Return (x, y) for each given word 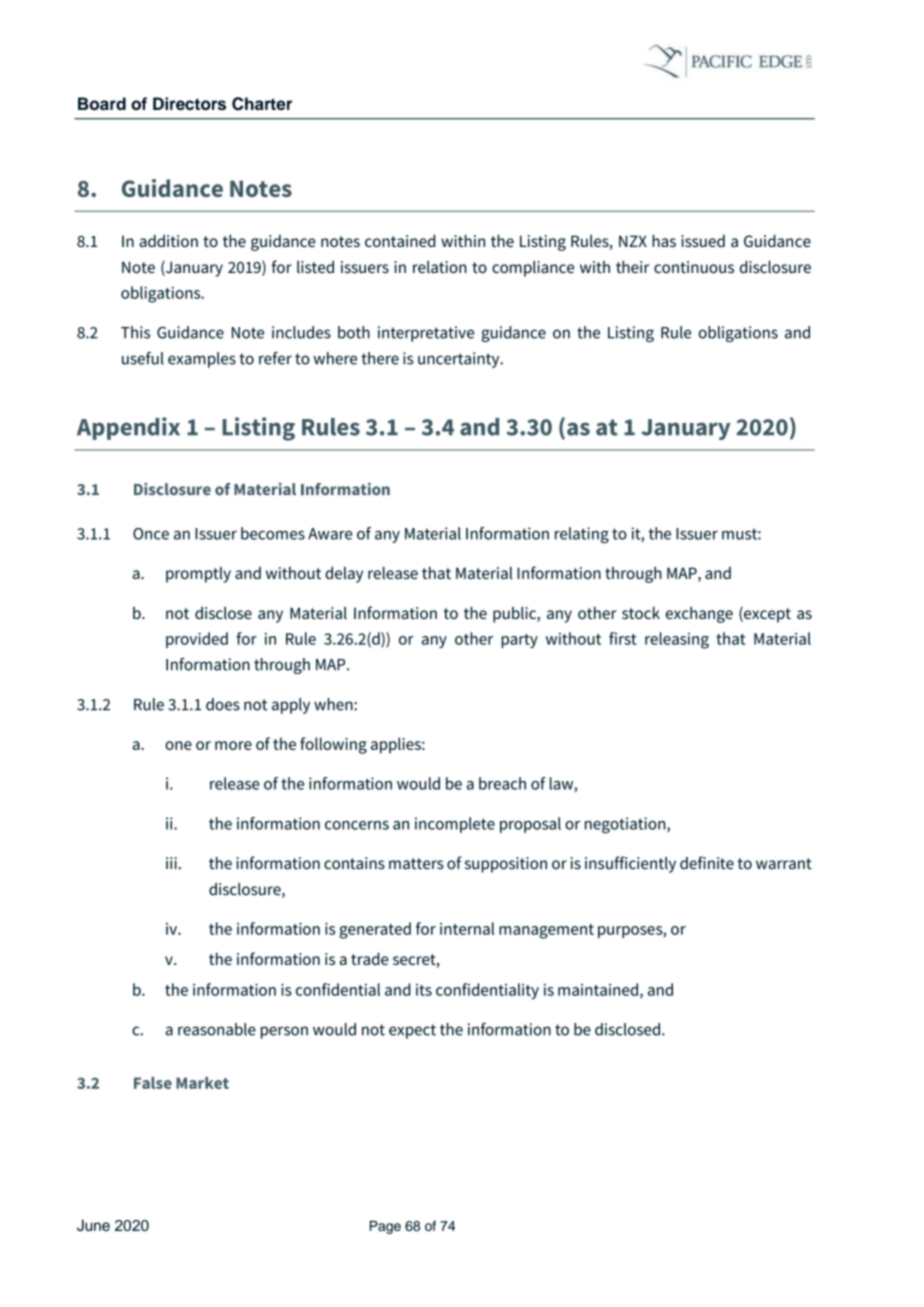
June (93, 1225)
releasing (677, 640)
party (519, 641)
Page (385, 1227)
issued (703, 241)
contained (400, 240)
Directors (189, 103)
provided (197, 640)
